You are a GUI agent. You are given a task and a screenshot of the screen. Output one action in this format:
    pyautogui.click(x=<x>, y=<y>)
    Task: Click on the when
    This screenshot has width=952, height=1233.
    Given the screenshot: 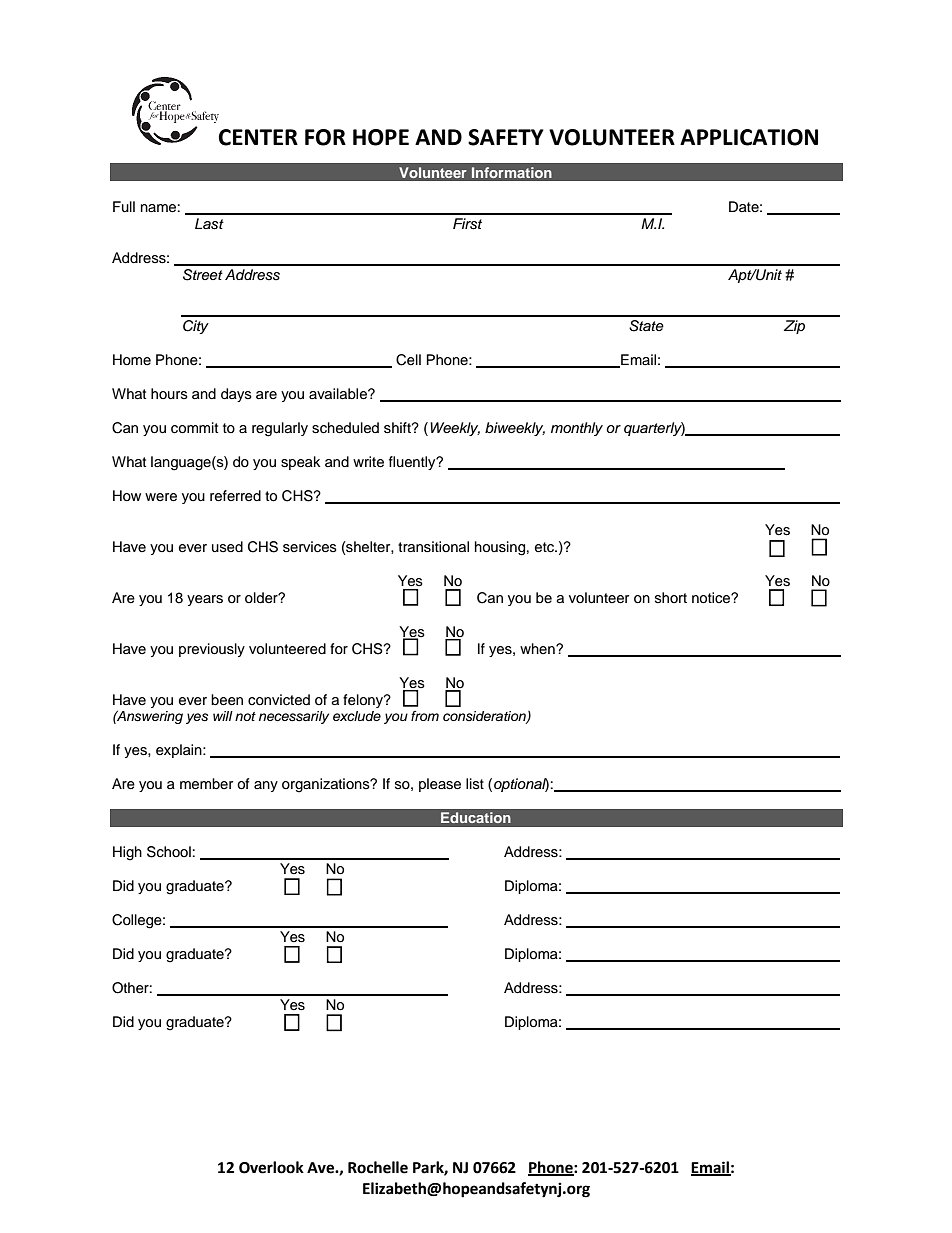 What is the action you would take?
    pyautogui.click(x=538, y=648)
